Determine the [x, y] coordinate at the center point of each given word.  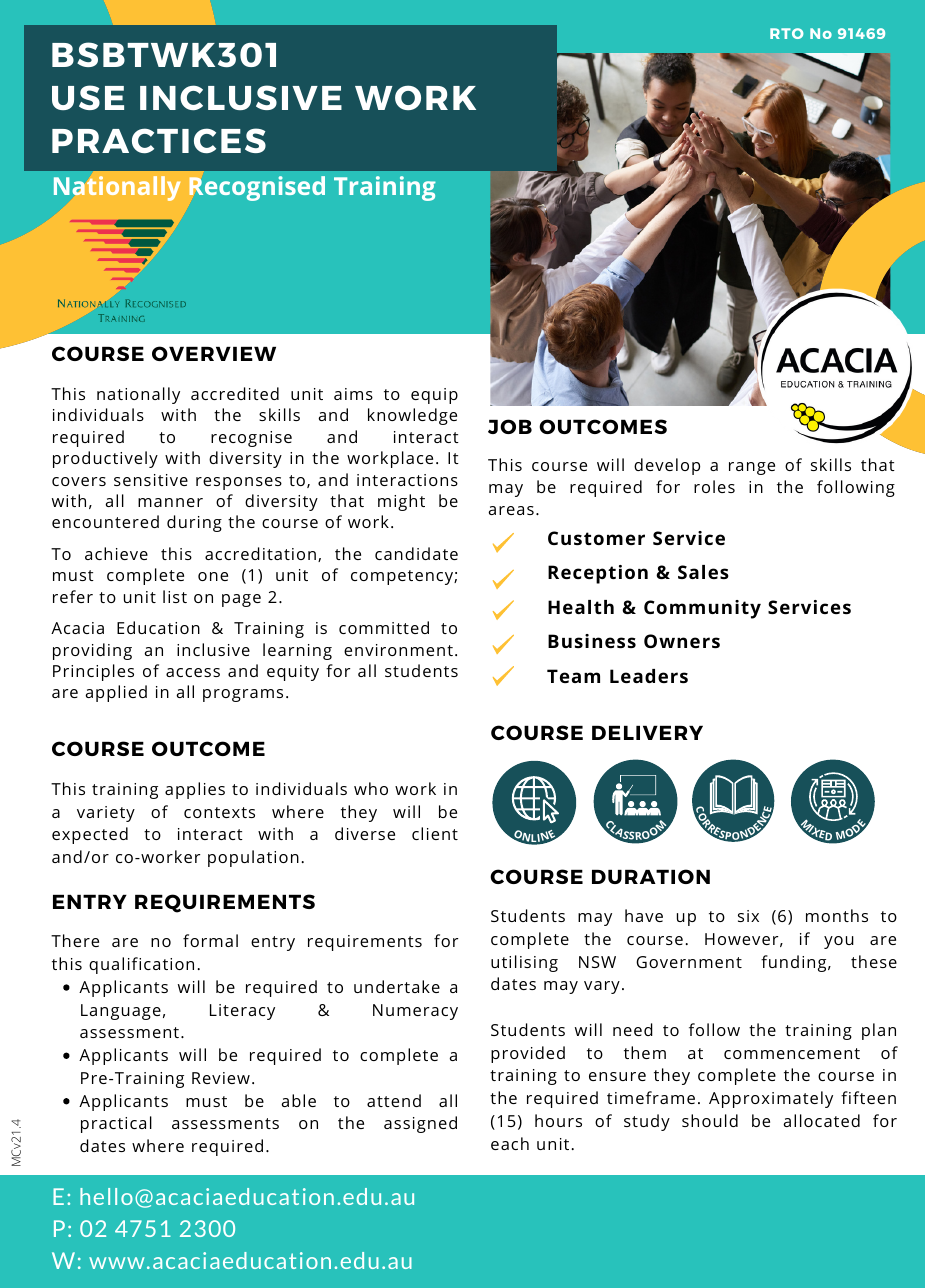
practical [116, 1124]
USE [88, 97]
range [752, 468]
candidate [416, 553]
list [175, 596]
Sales [703, 572]
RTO [787, 33]
